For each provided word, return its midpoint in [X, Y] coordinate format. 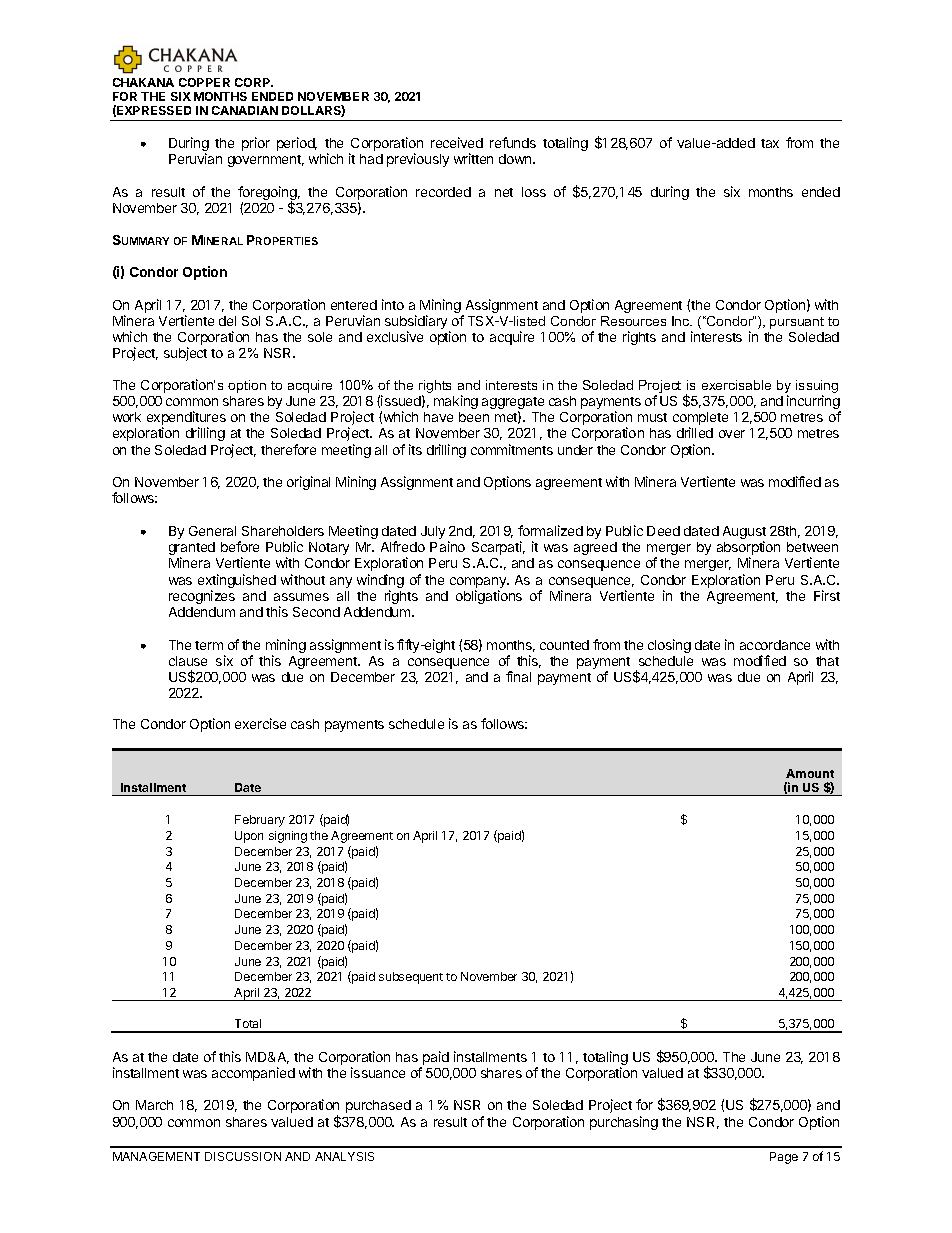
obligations [489, 597]
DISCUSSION [243, 1156]
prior [256, 144]
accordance [775, 645]
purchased [378, 1106]
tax [770, 143]
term [209, 645]
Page [784, 1158]
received [457, 142]
